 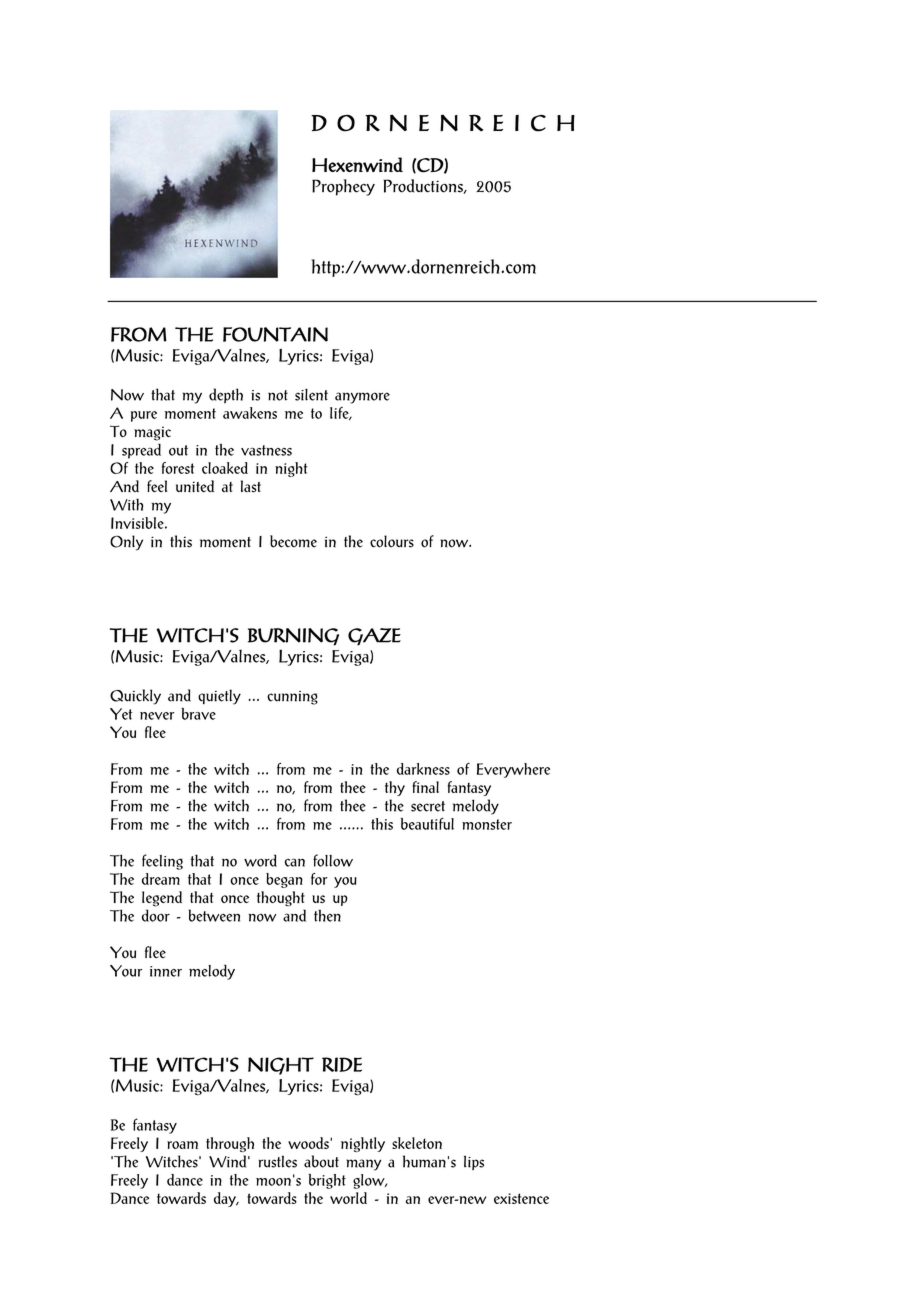 I want to click on cunning, so click(x=292, y=698).
